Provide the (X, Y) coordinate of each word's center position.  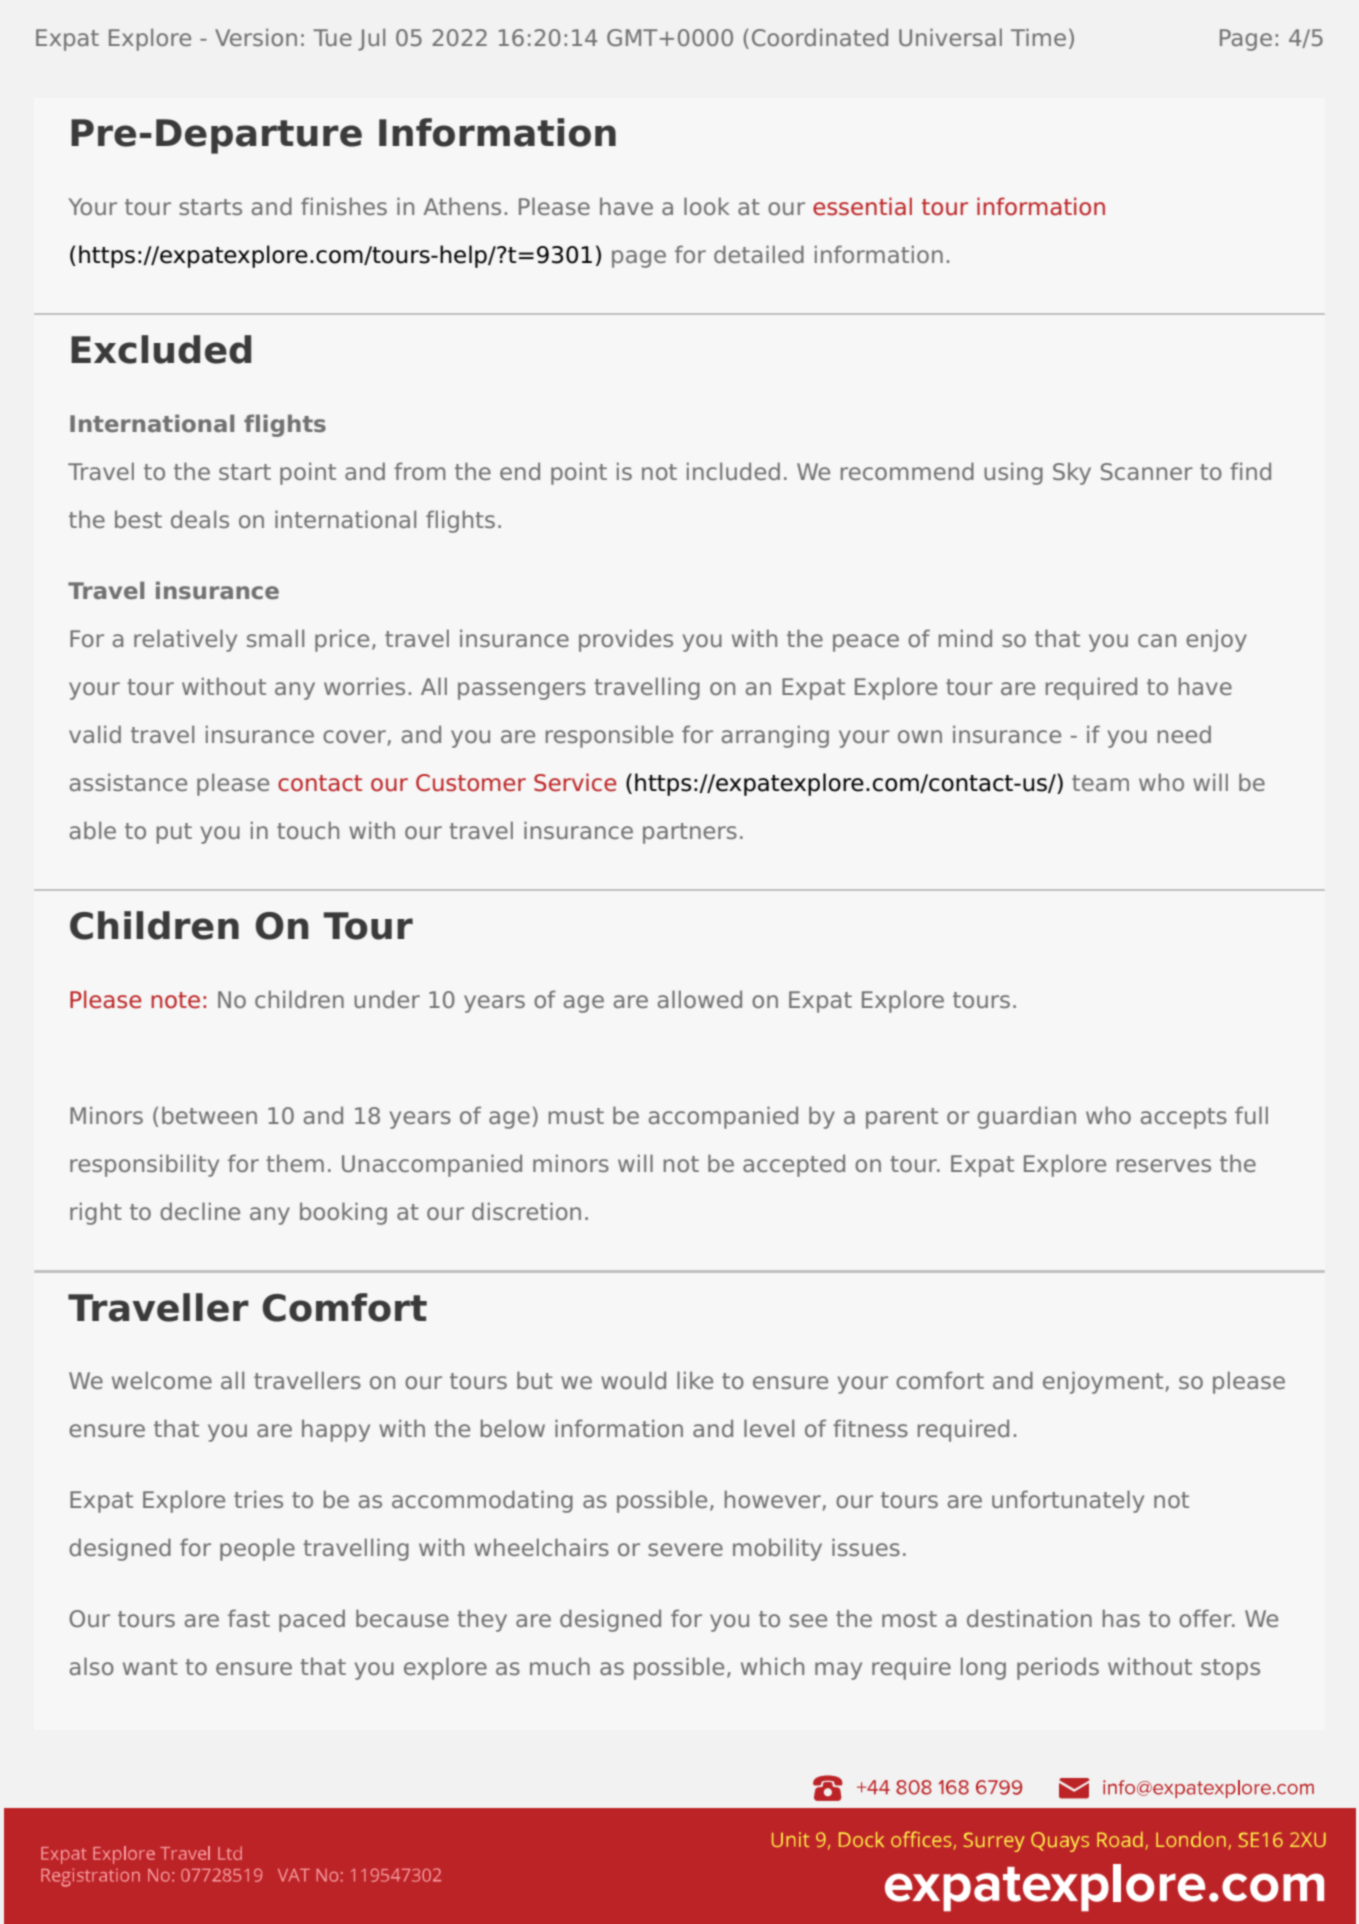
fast (249, 1618)
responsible (609, 736)
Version (256, 37)
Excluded (161, 349)
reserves (1164, 1165)
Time (1038, 37)
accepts (1184, 1118)
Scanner (1147, 471)
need (1184, 734)
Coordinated (820, 37)
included (733, 471)
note (175, 1000)
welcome (162, 1380)
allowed (700, 999)
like (695, 1380)
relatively (185, 640)
